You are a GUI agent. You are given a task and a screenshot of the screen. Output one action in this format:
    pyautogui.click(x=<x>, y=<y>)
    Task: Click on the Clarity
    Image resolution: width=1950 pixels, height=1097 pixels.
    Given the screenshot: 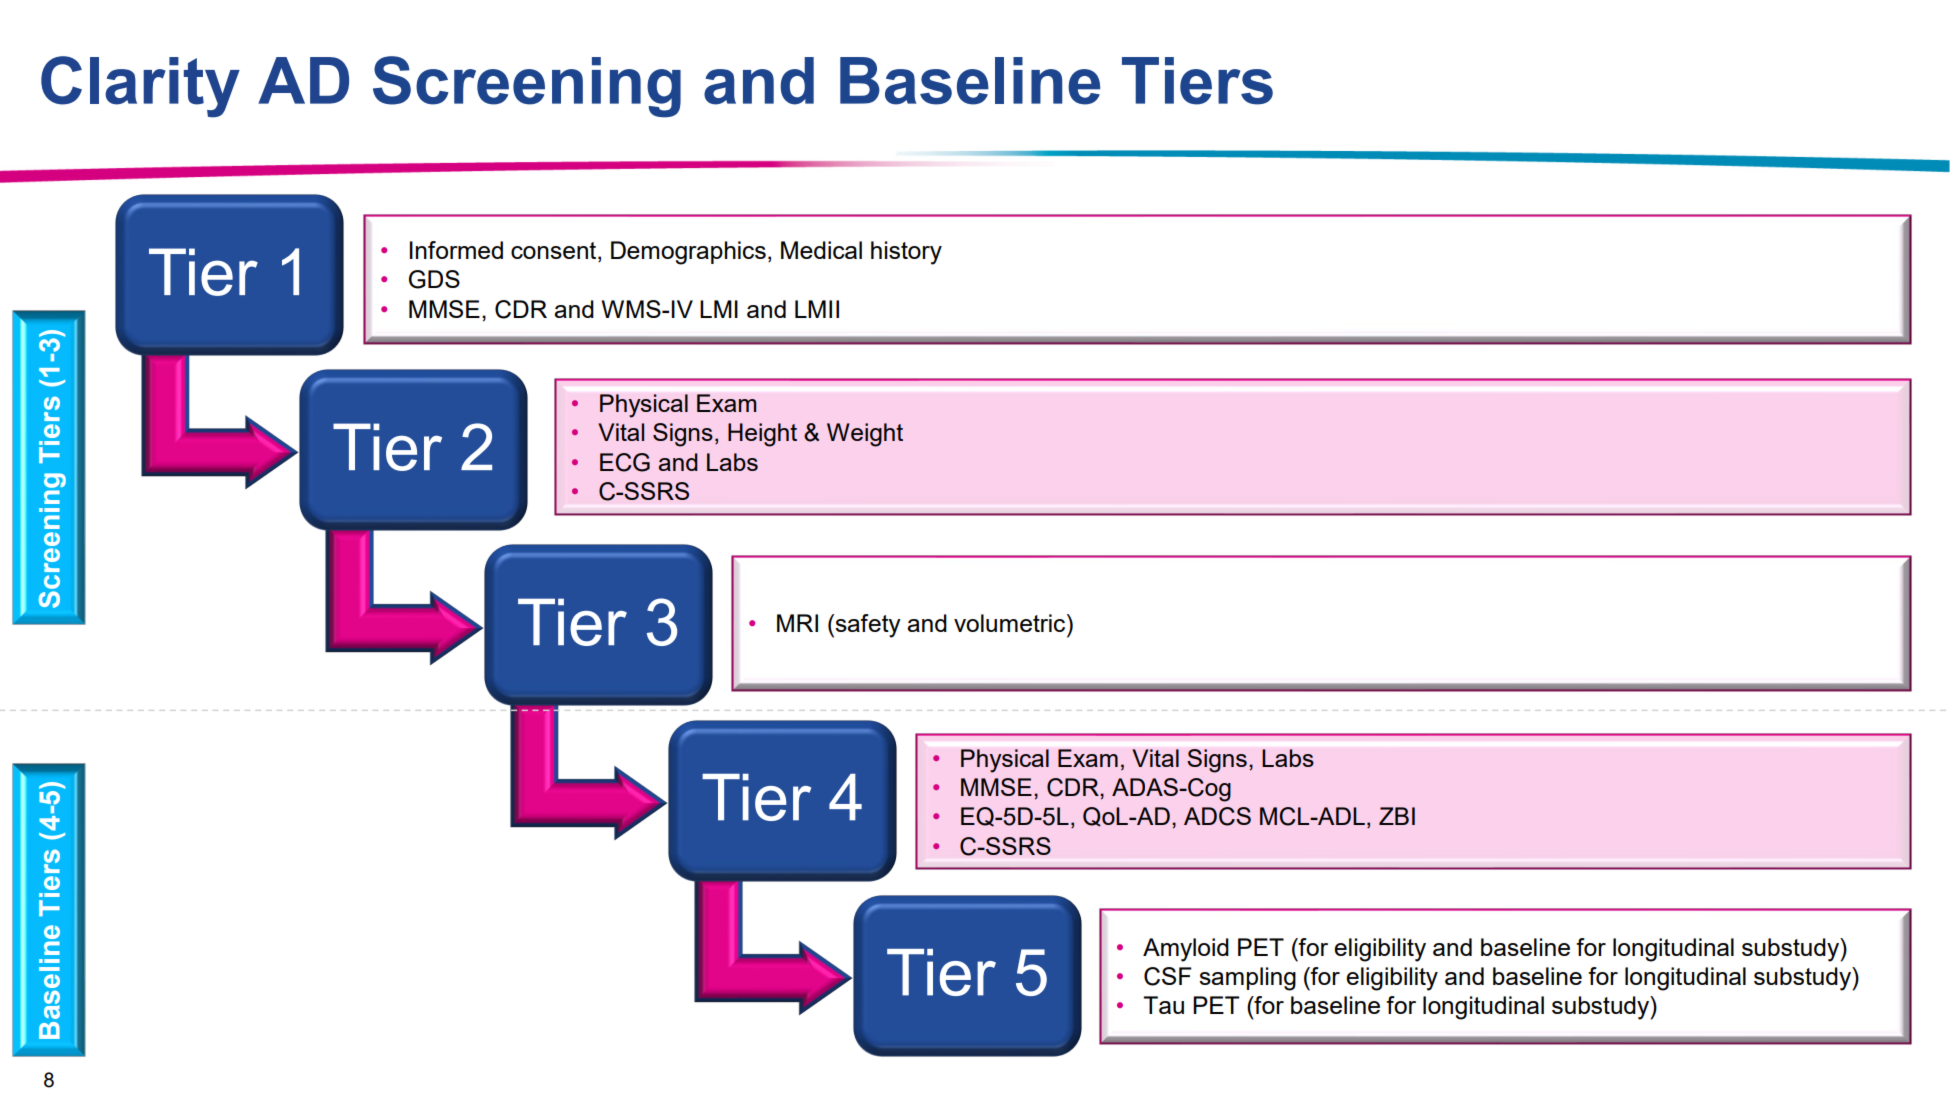 What is the action you would take?
    pyautogui.click(x=140, y=87)
